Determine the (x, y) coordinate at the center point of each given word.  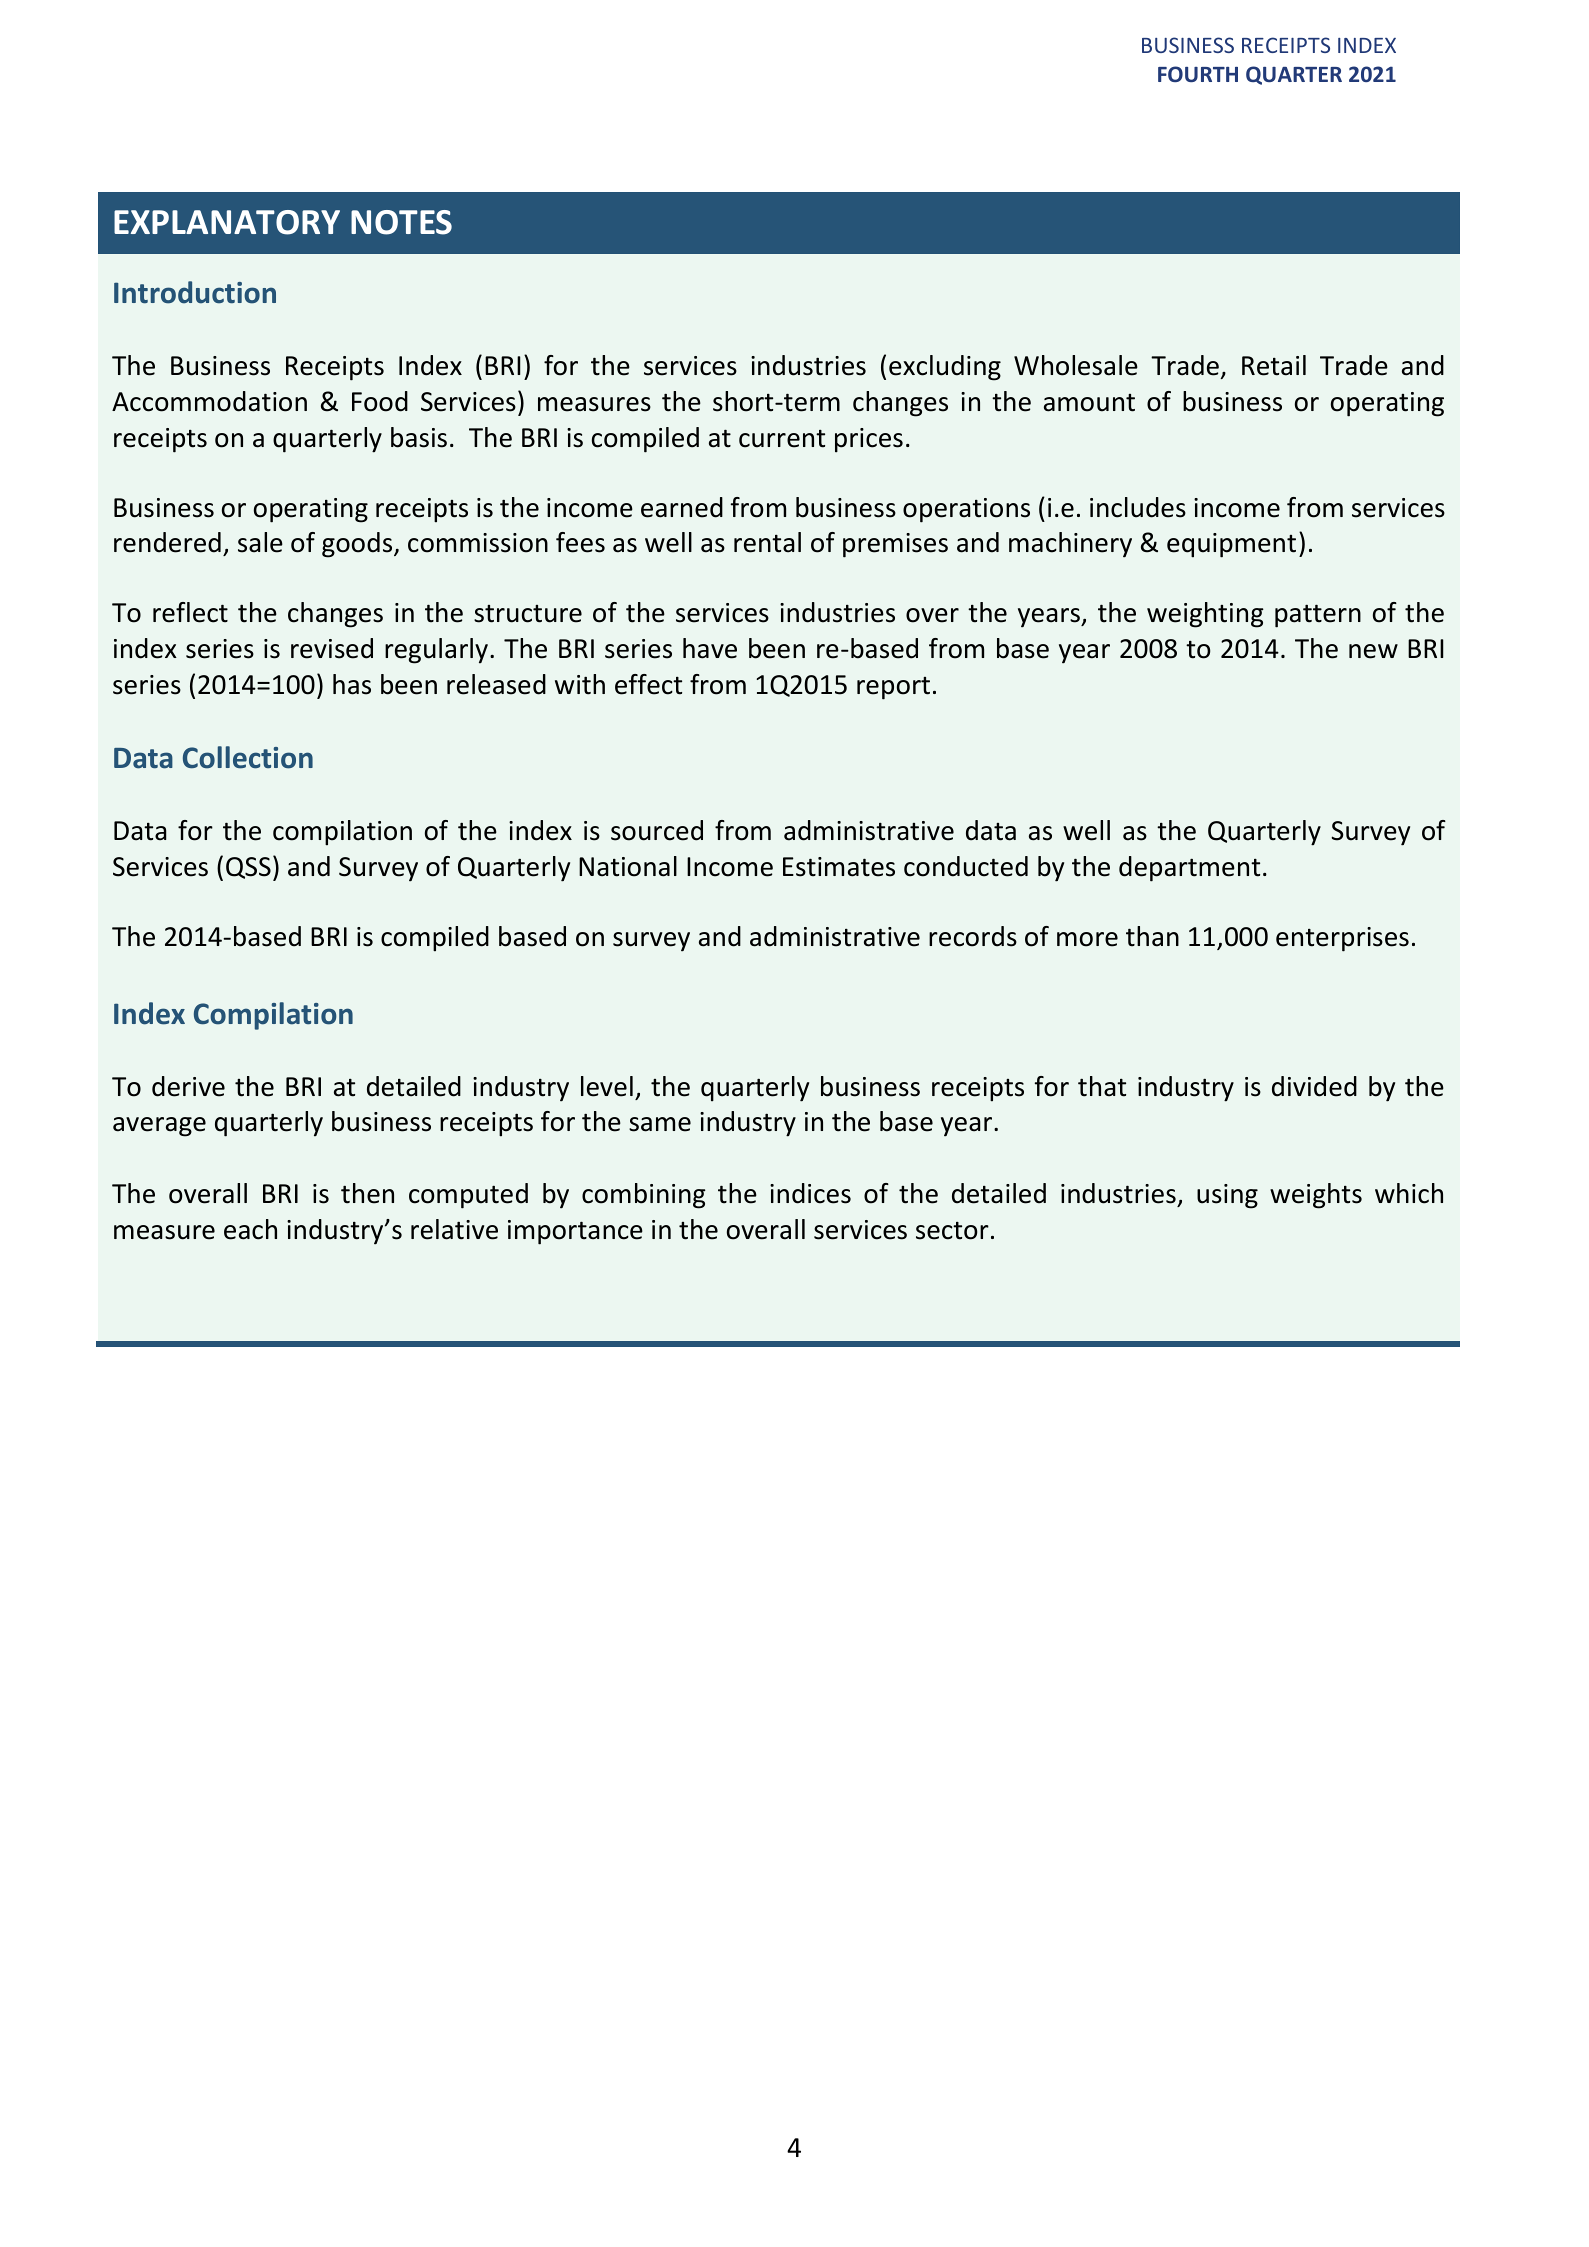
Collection (248, 757)
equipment (1231, 545)
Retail (1274, 365)
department (1189, 869)
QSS (248, 868)
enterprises (1342, 939)
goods (358, 545)
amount (1089, 403)
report (893, 688)
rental (767, 542)
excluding (945, 368)
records (973, 936)
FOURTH (1198, 74)
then (367, 1193)
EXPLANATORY (227, 222)
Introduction (195, 292)
